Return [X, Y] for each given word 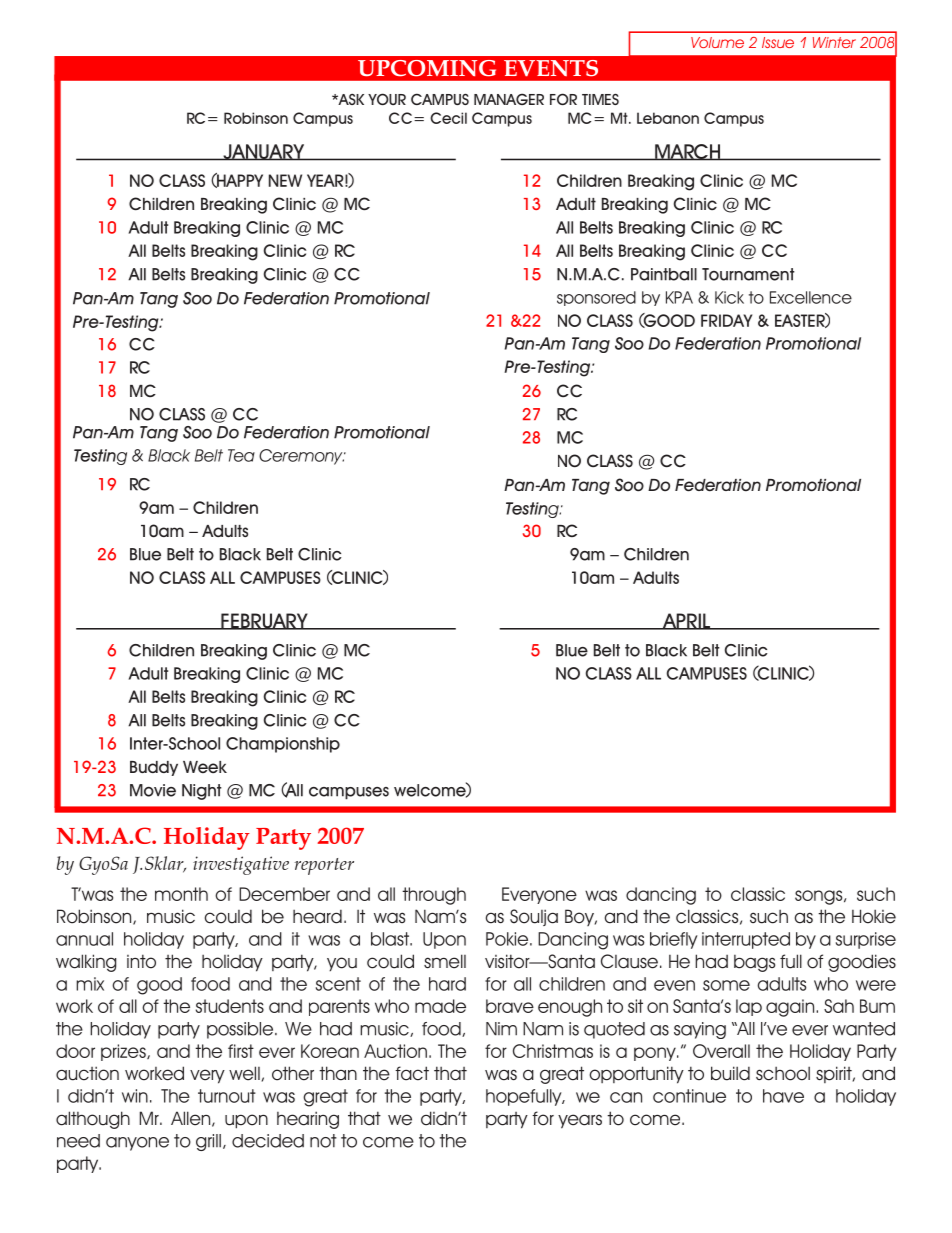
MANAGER [509, 99]
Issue [778, 42]
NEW [285, 180]
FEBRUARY [264, 621]
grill [208, 1142]
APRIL [686, 621]
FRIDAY [726, 320]
